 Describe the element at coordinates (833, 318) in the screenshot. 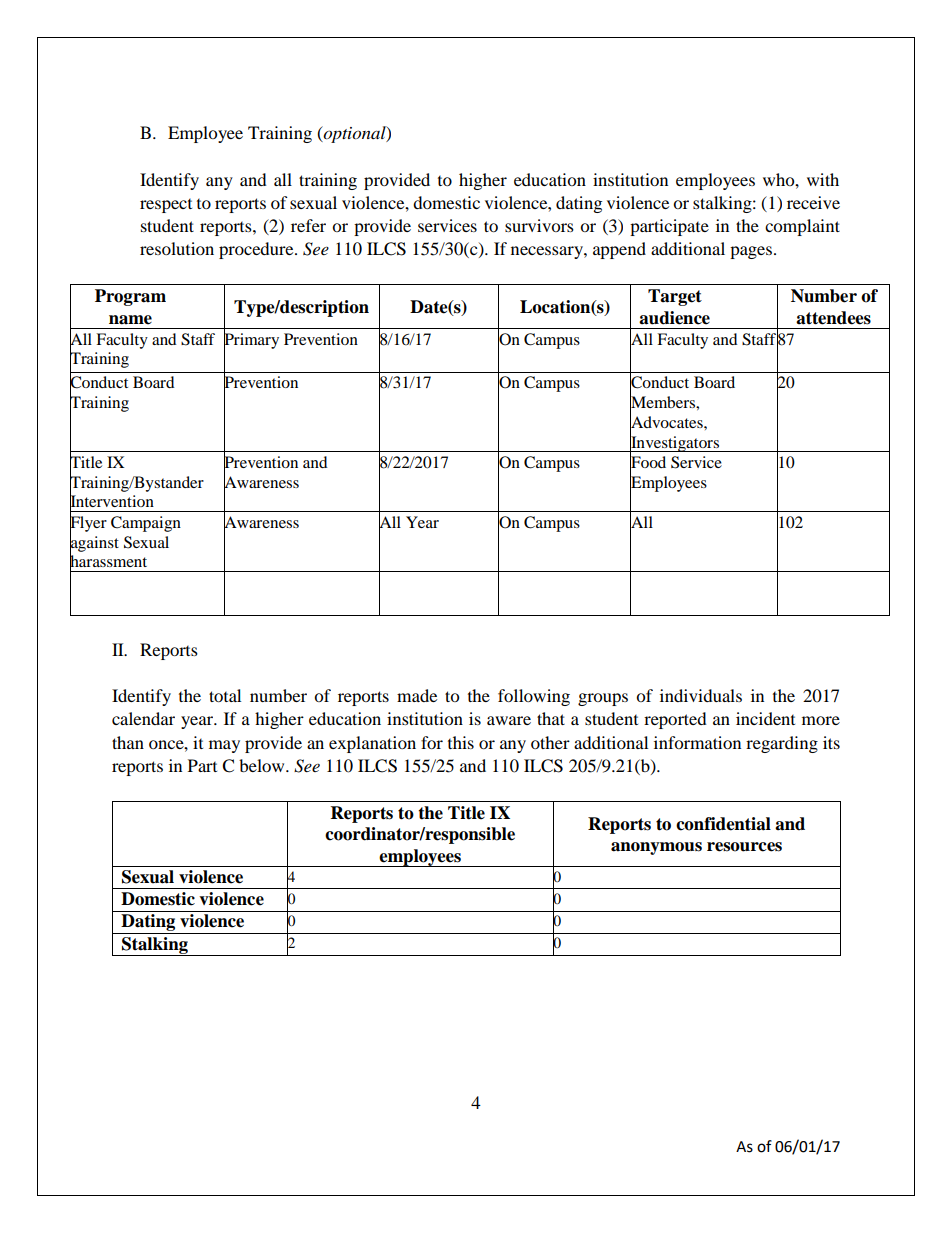

I see `attendees` at that location.
